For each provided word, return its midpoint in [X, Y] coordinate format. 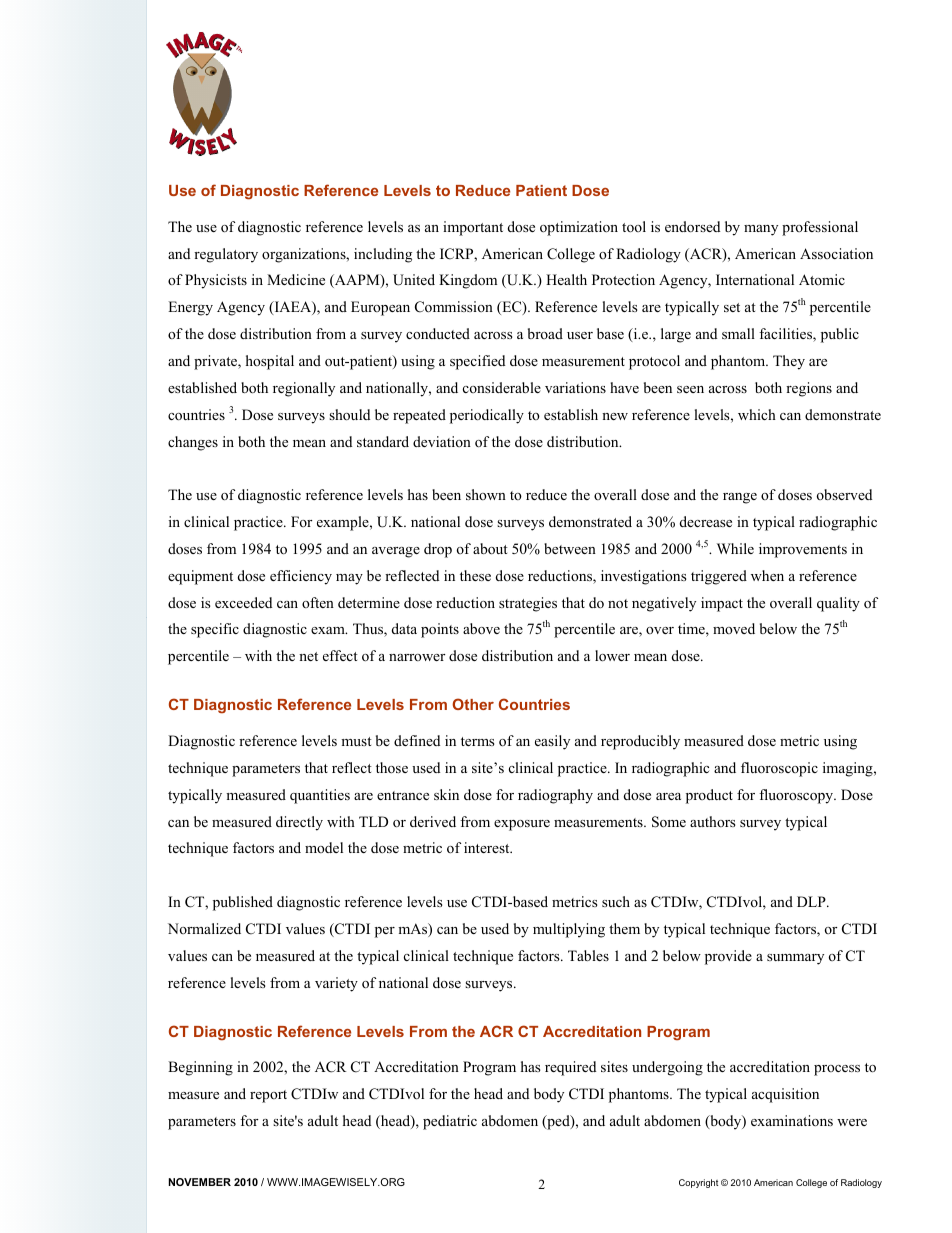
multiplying [569, 930]
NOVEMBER [200, 1182]
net [308, 656]
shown [486, 494]
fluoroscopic [779, 769]
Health [566, 279]
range [740, 498]
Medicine [296, 279]
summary [795, 959]
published [243, 903]
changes [193, 443]
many [761, 230]
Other [473, 704]
